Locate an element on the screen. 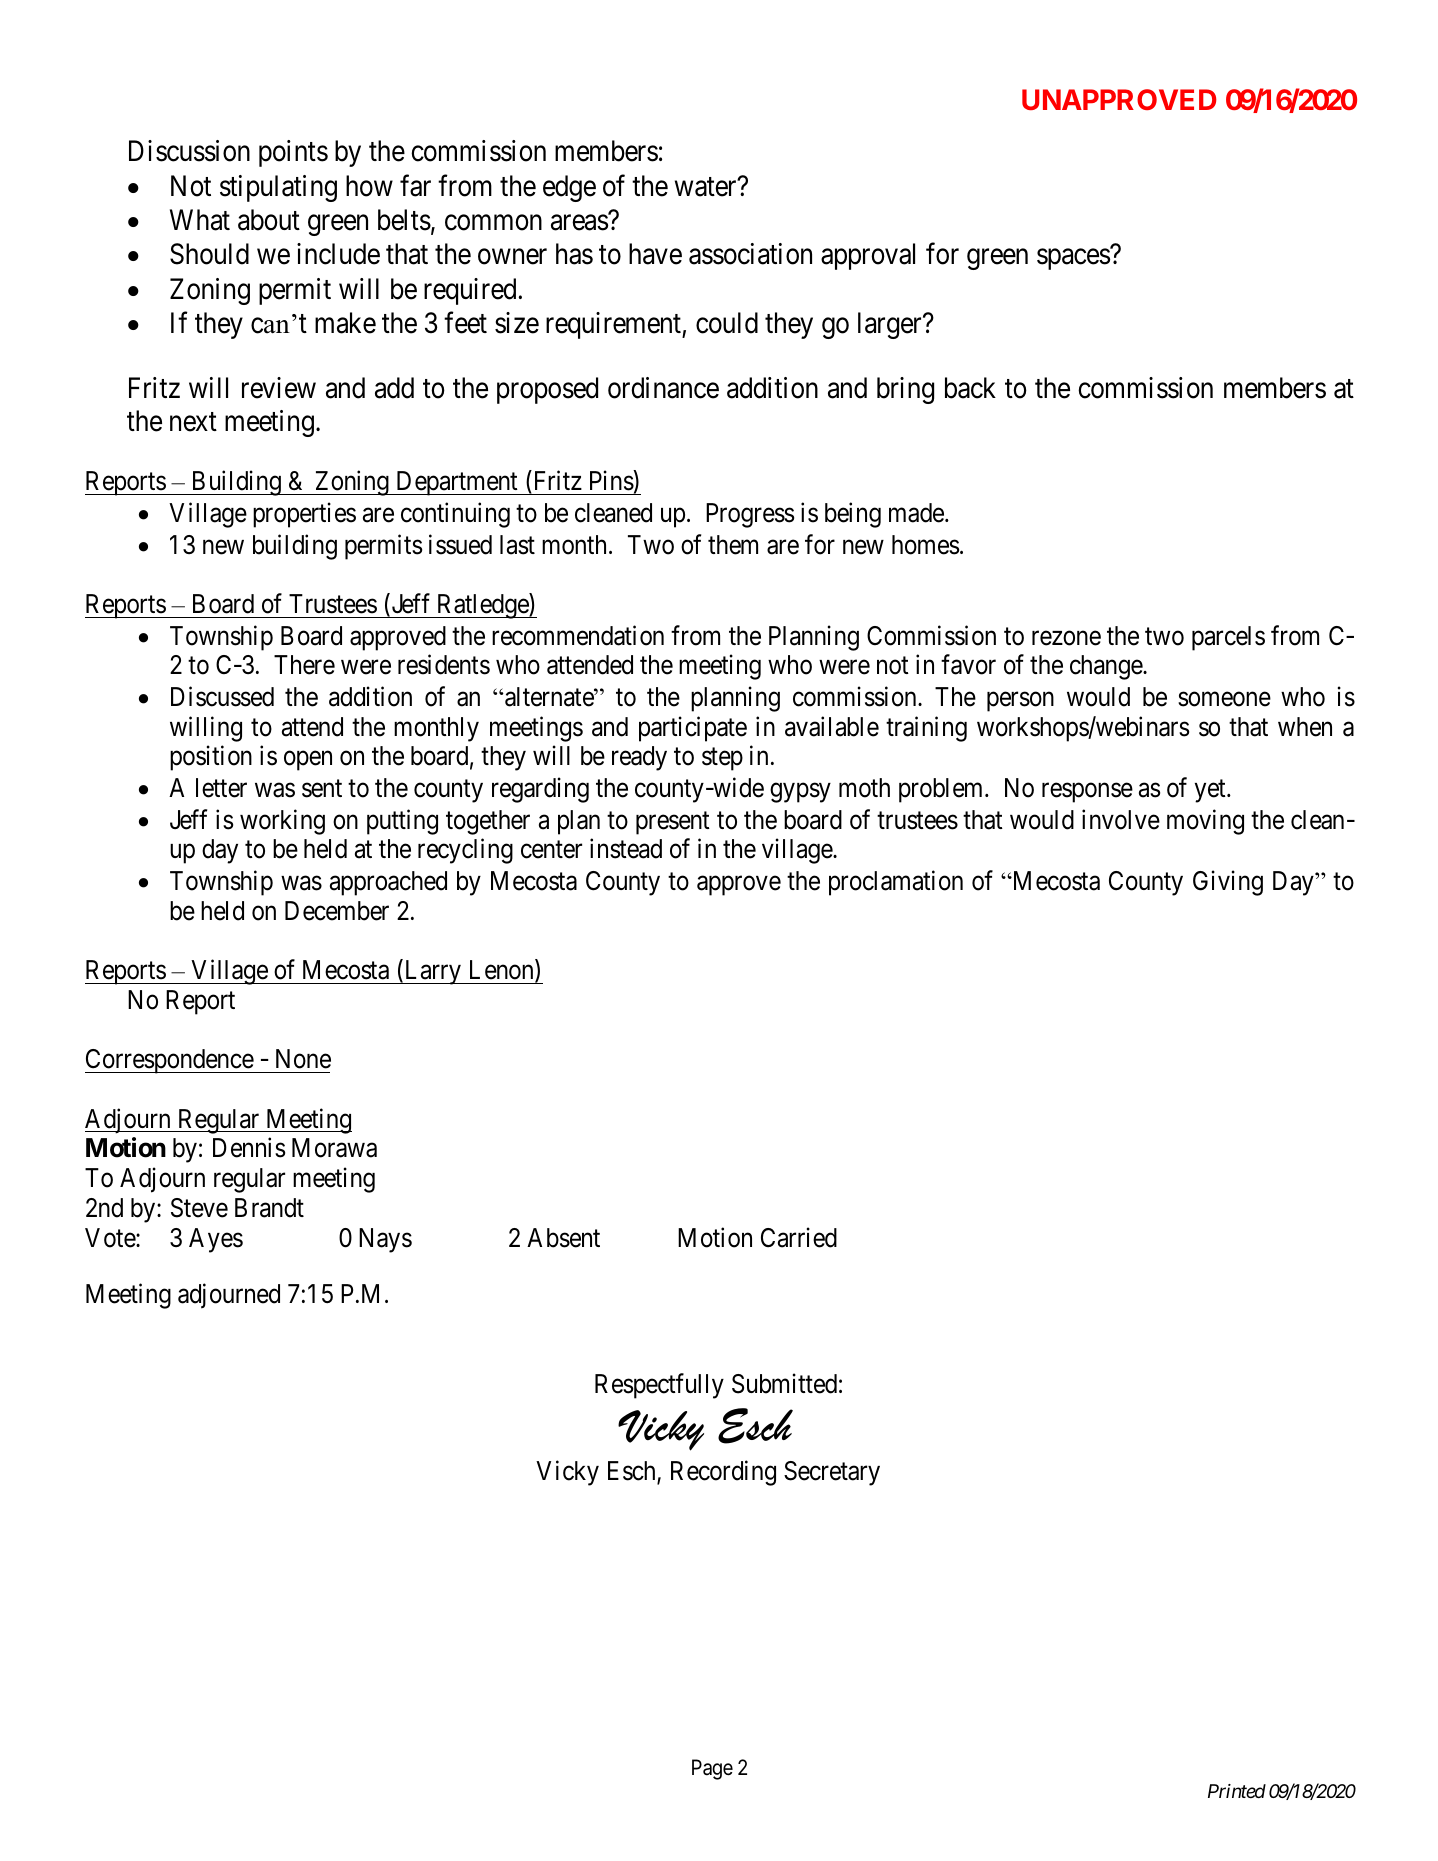  Dennis is located at coordinates (249, 1148).
